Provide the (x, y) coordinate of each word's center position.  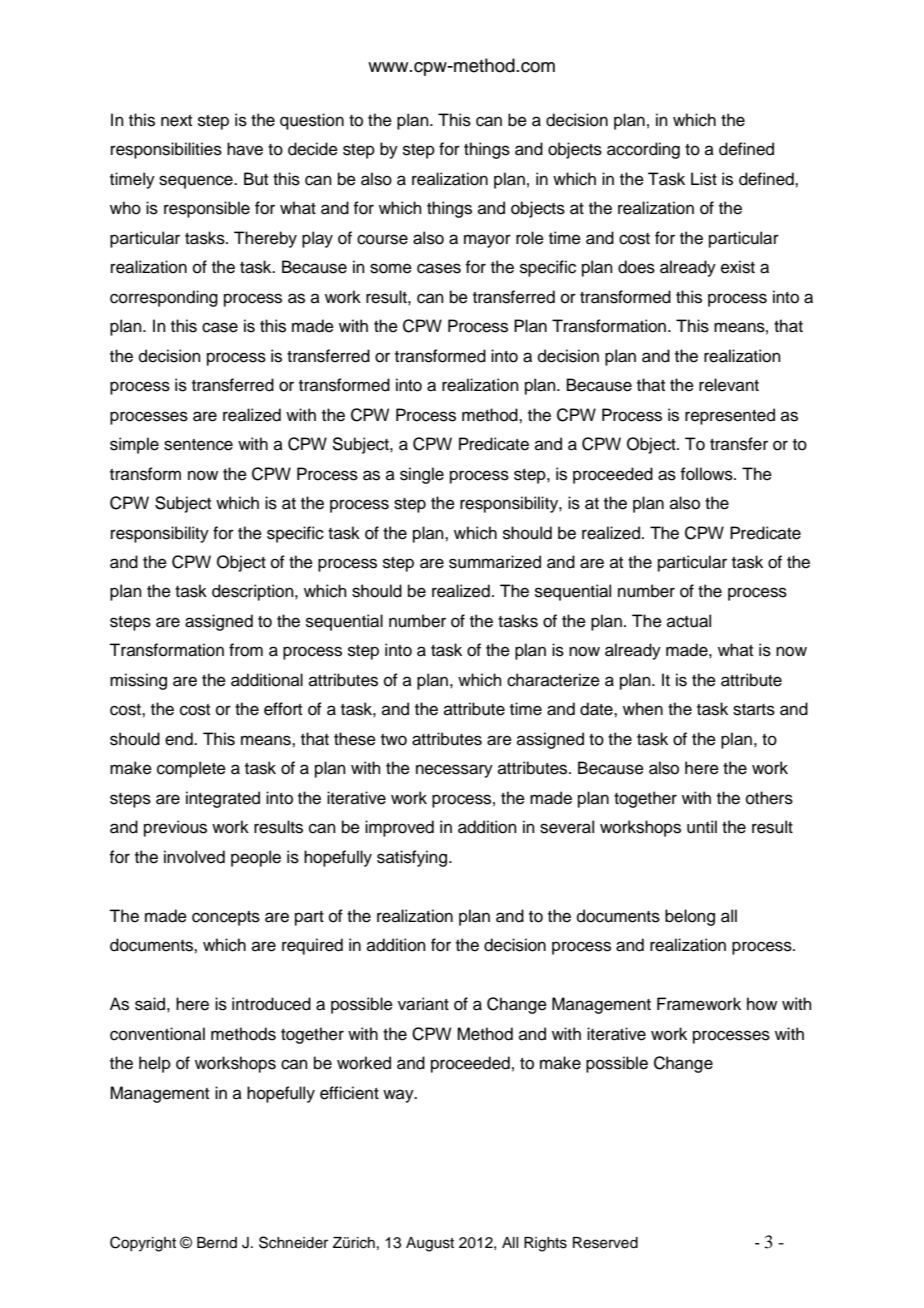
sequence (197, 182)
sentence (198, 445)
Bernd (217, 1243)
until (702, 827)
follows (707, 474)
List (704, 179)
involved (194, 857)
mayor (487, 241)
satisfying (413, 858)
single (422, 475)
